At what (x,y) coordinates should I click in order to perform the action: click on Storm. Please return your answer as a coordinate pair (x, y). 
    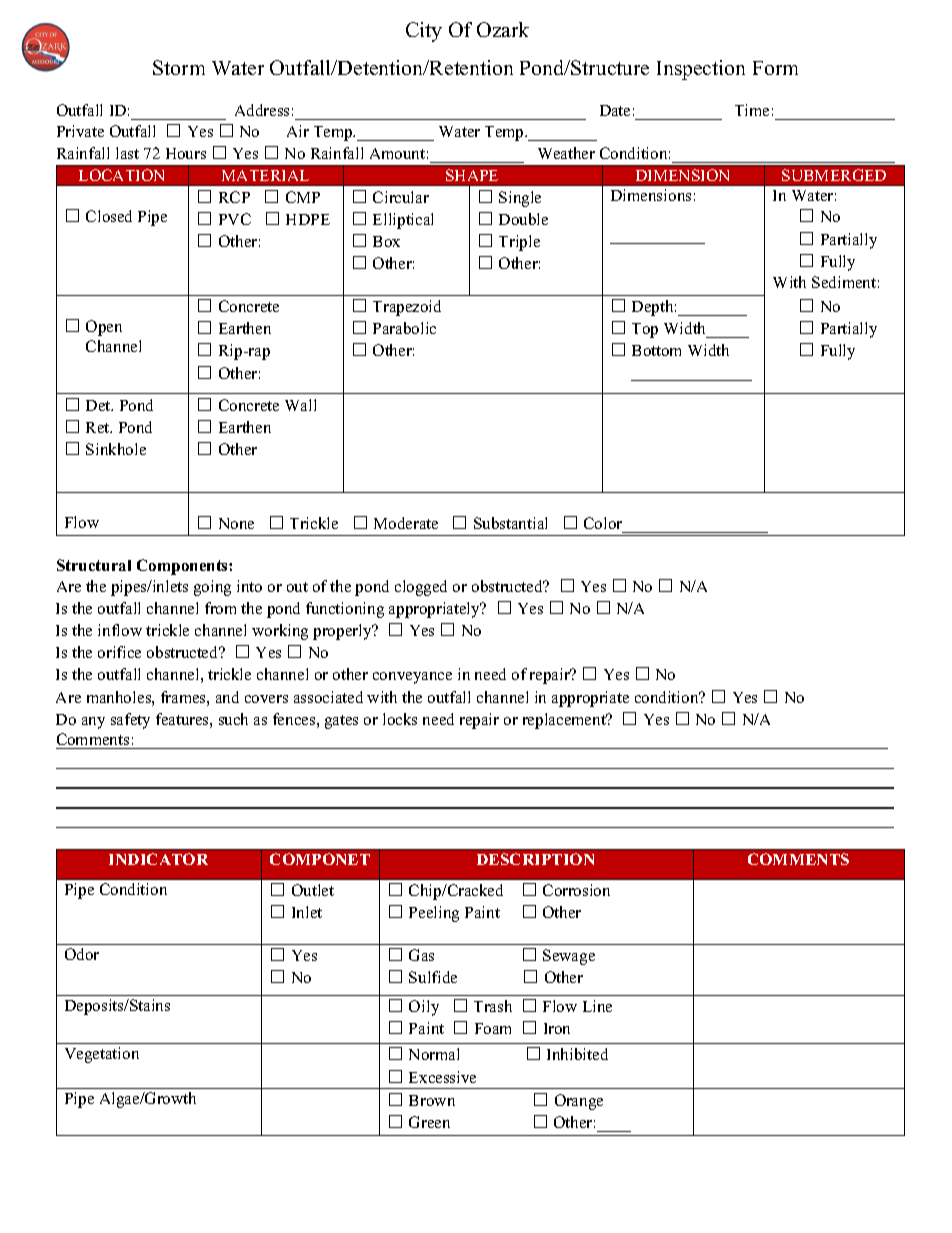
    Looking at the image, I should click on (179, 67).
